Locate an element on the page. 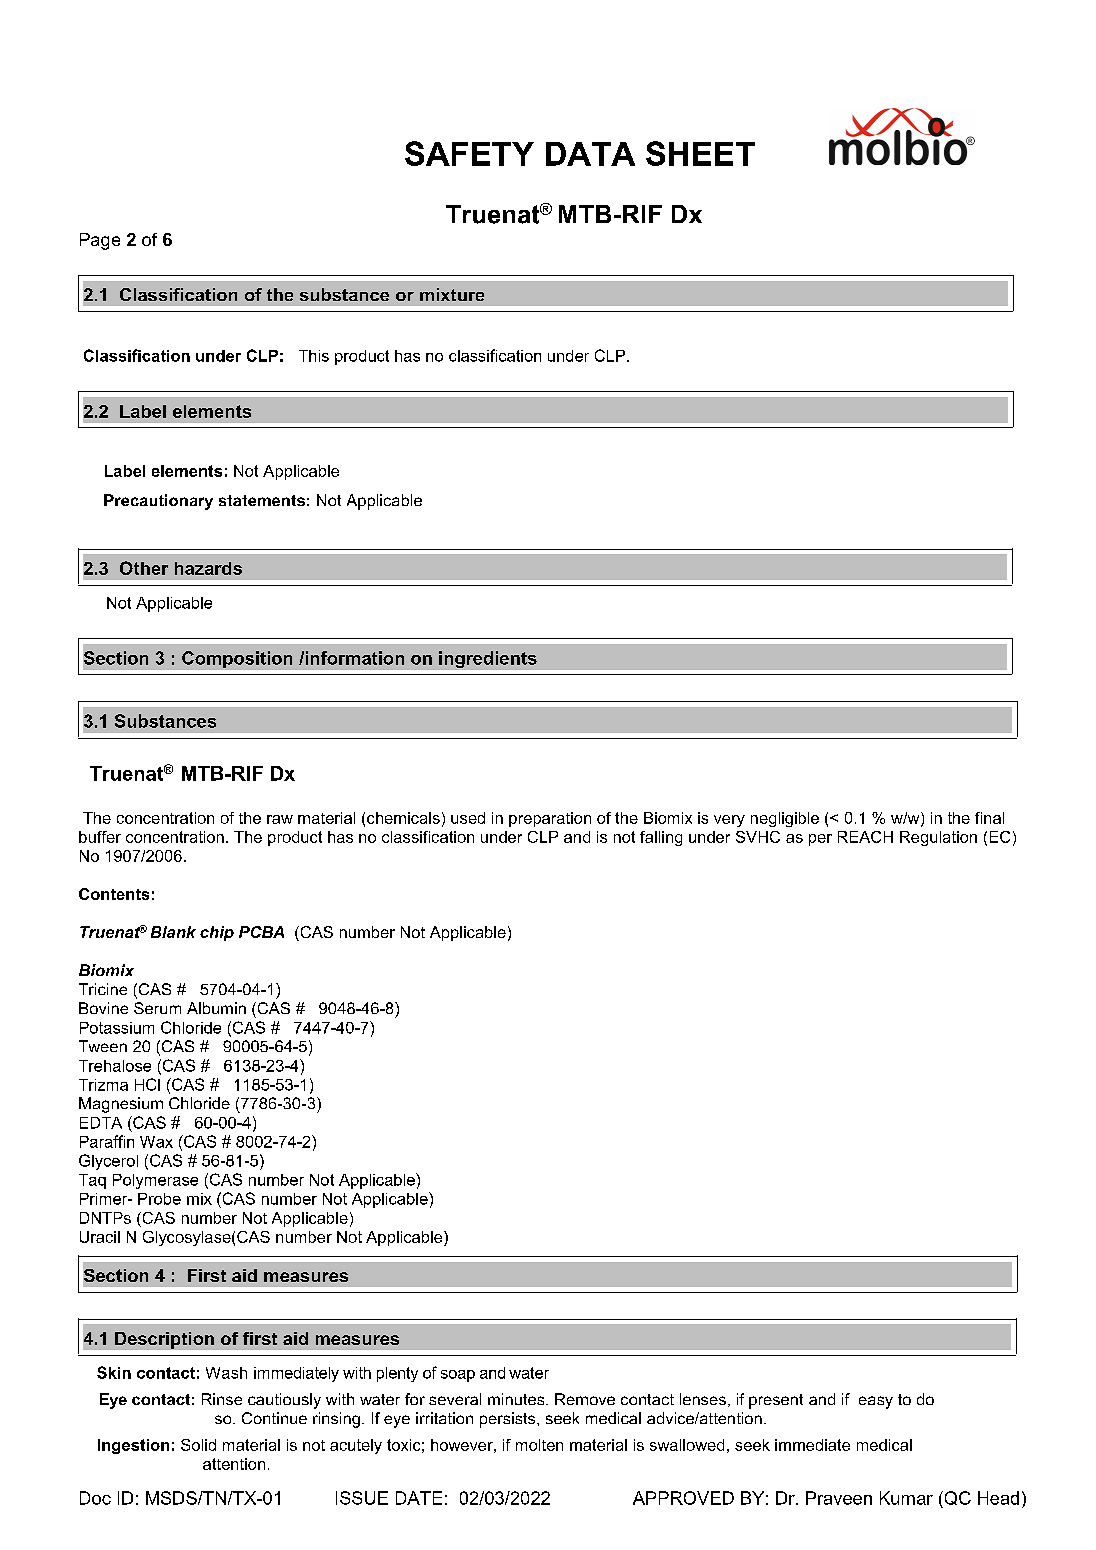 This document has width=1096, height=1550. Solid is located at coordinates (198, 1445).
